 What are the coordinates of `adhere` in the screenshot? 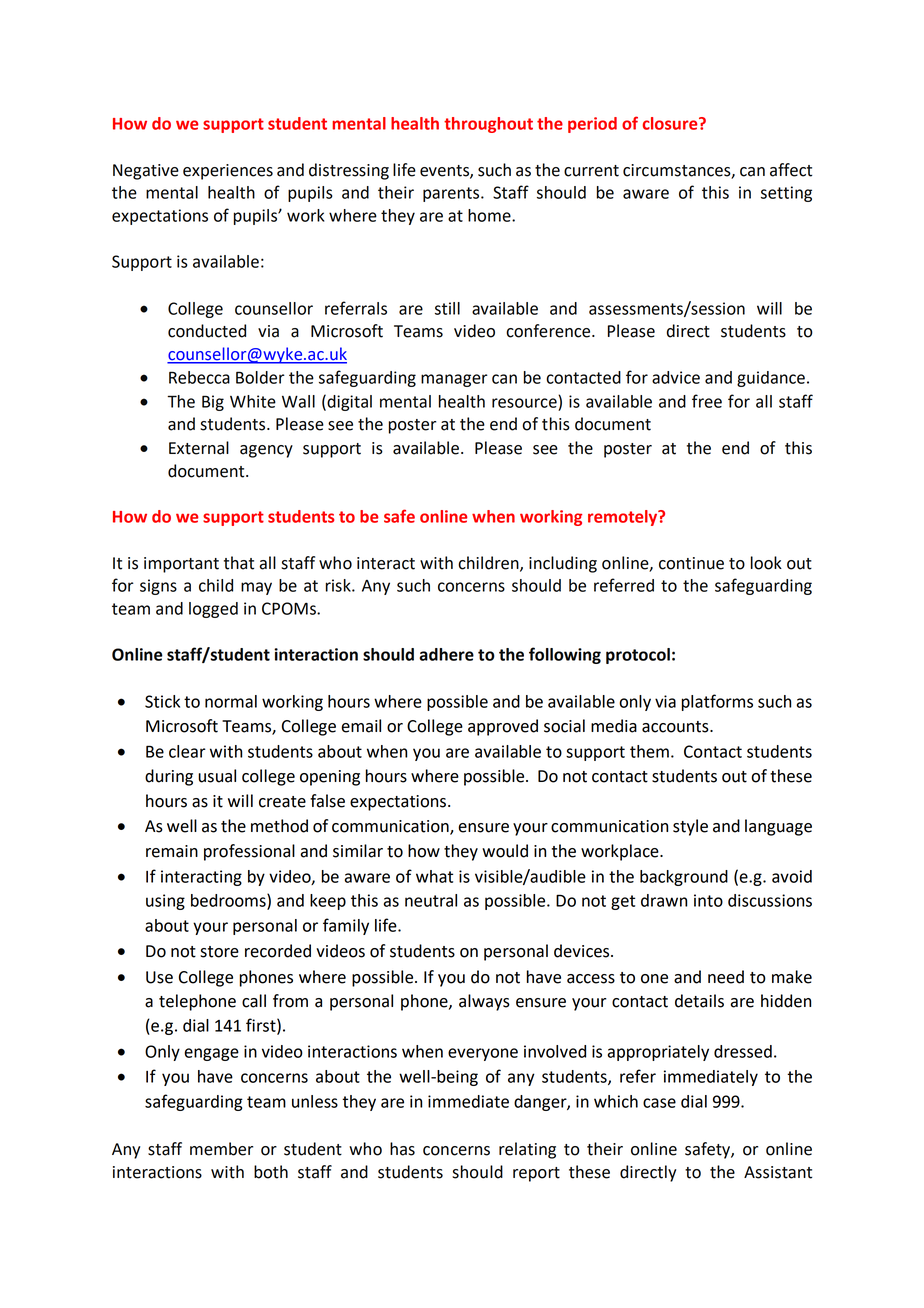 It's located at (446, 654).
